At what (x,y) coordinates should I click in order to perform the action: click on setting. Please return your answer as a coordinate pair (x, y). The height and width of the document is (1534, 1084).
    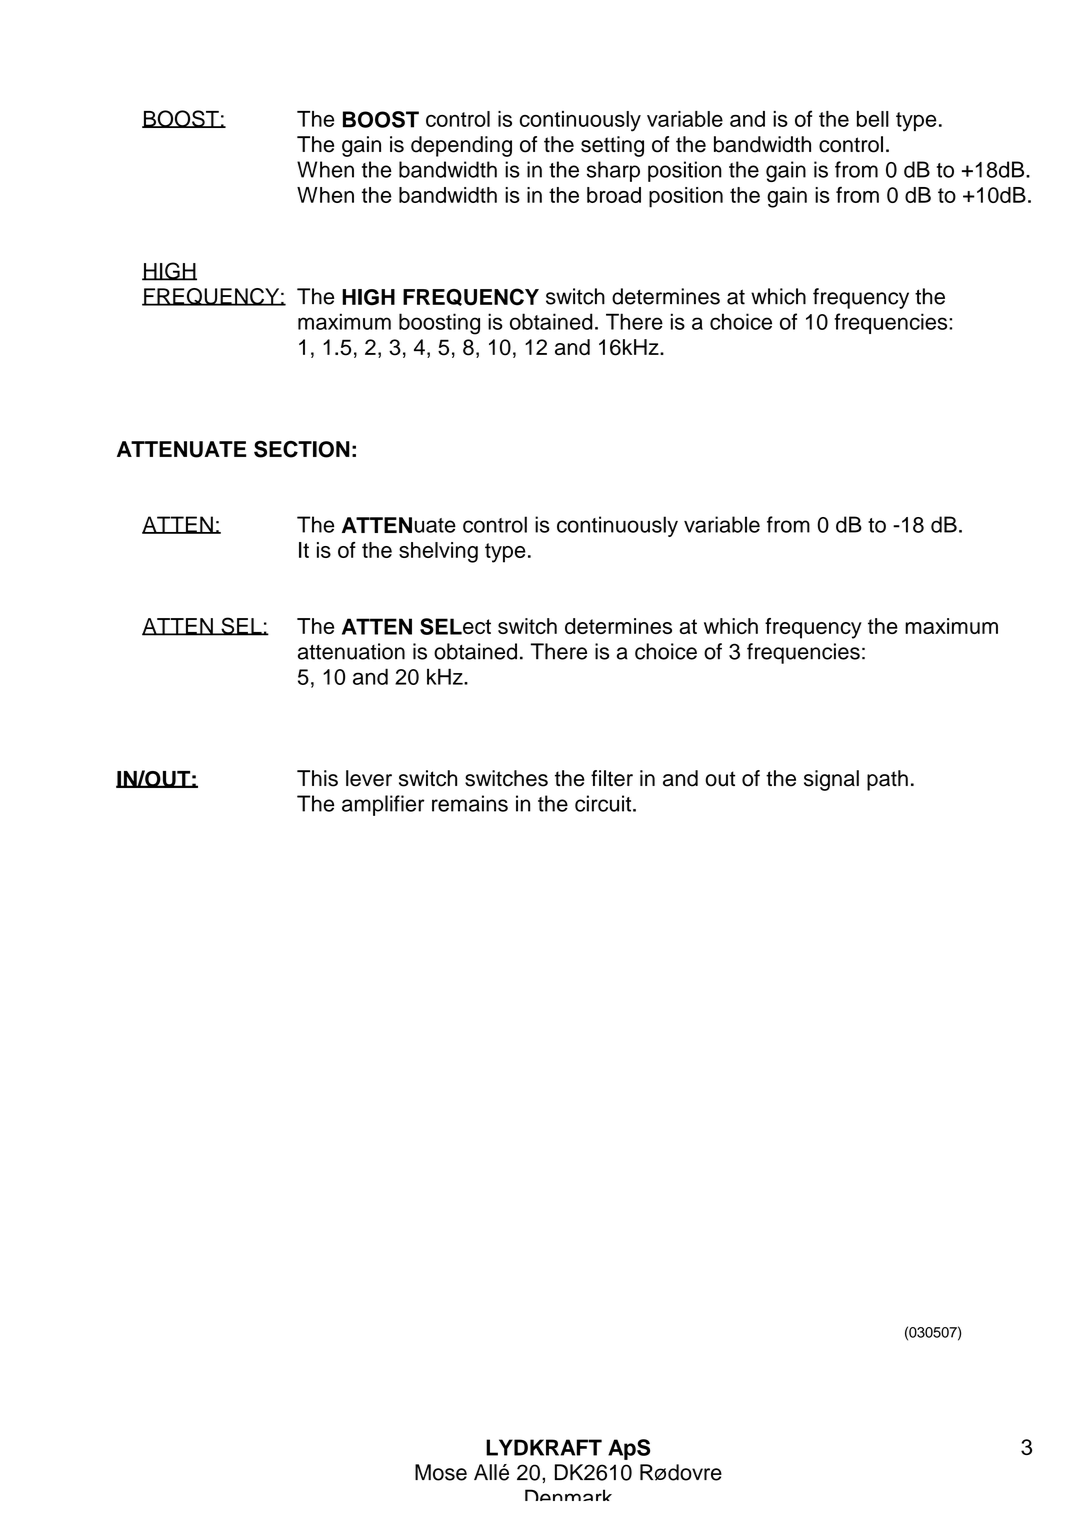
    Looking at the image, I should click on (612, 146).
